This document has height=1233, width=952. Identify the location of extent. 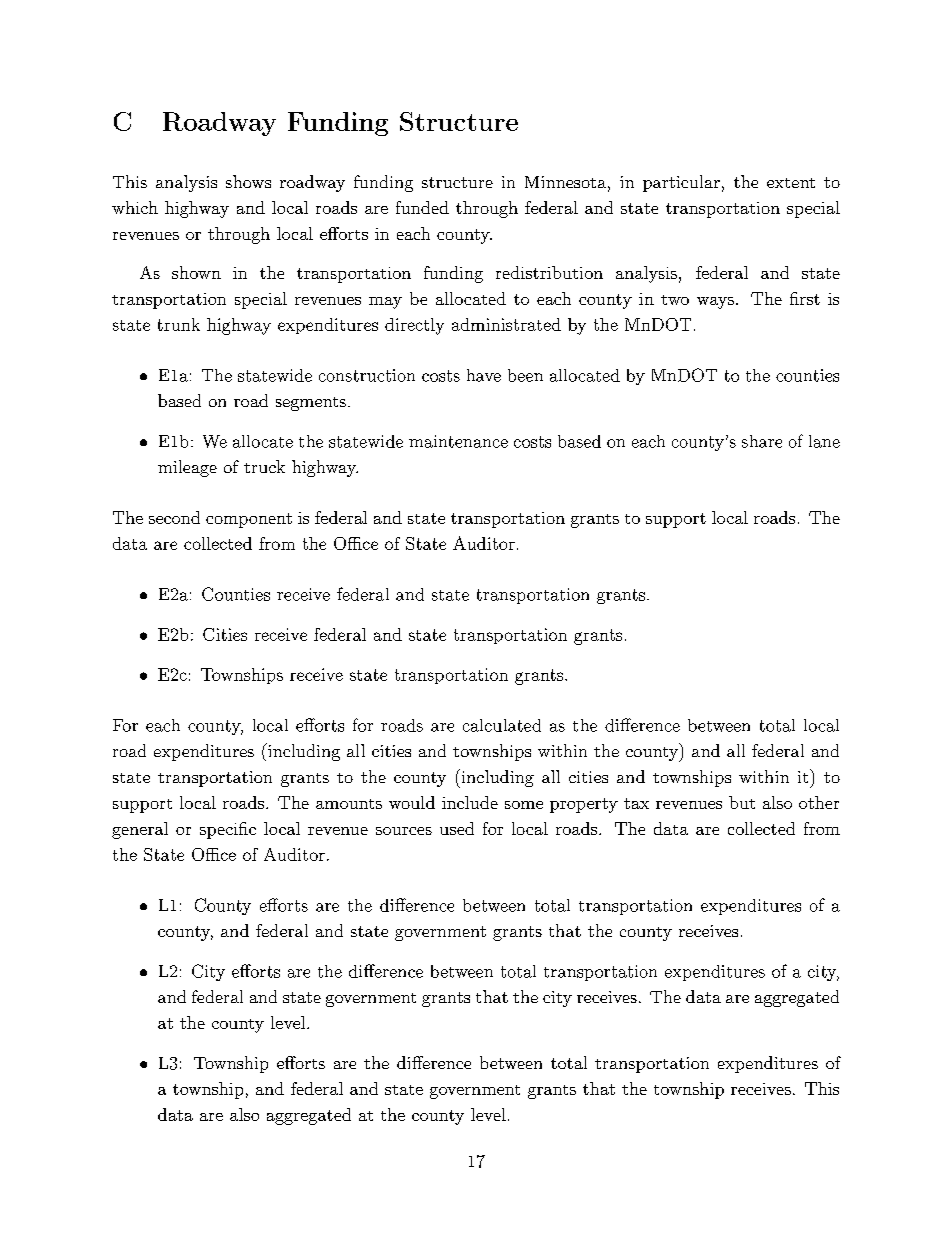
(791, 183).
